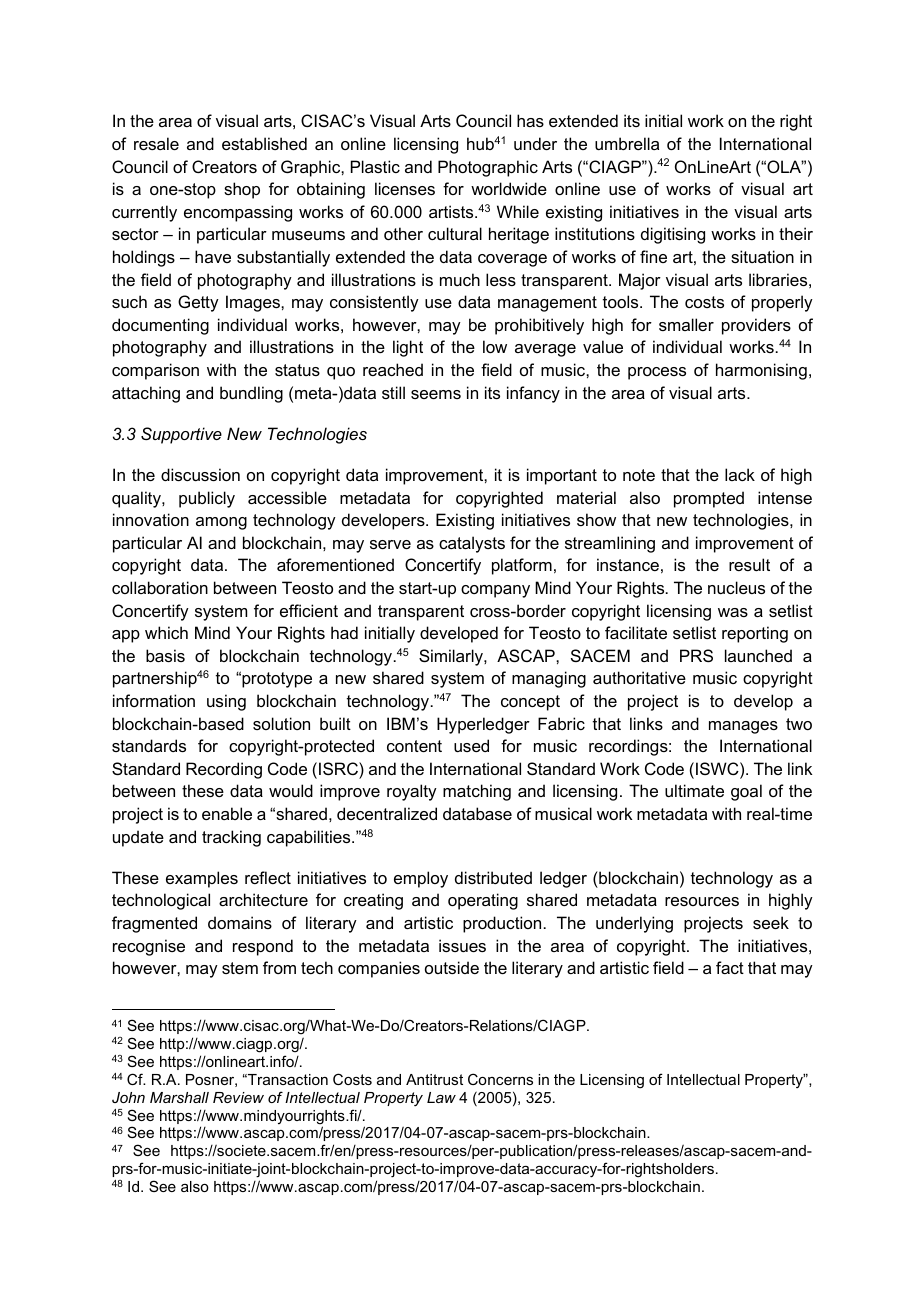 This page has height=1308, width=924. What do you see at coordinates (509, 188) in the page?
I see `worldwide` at bounding box center [509, 188].
